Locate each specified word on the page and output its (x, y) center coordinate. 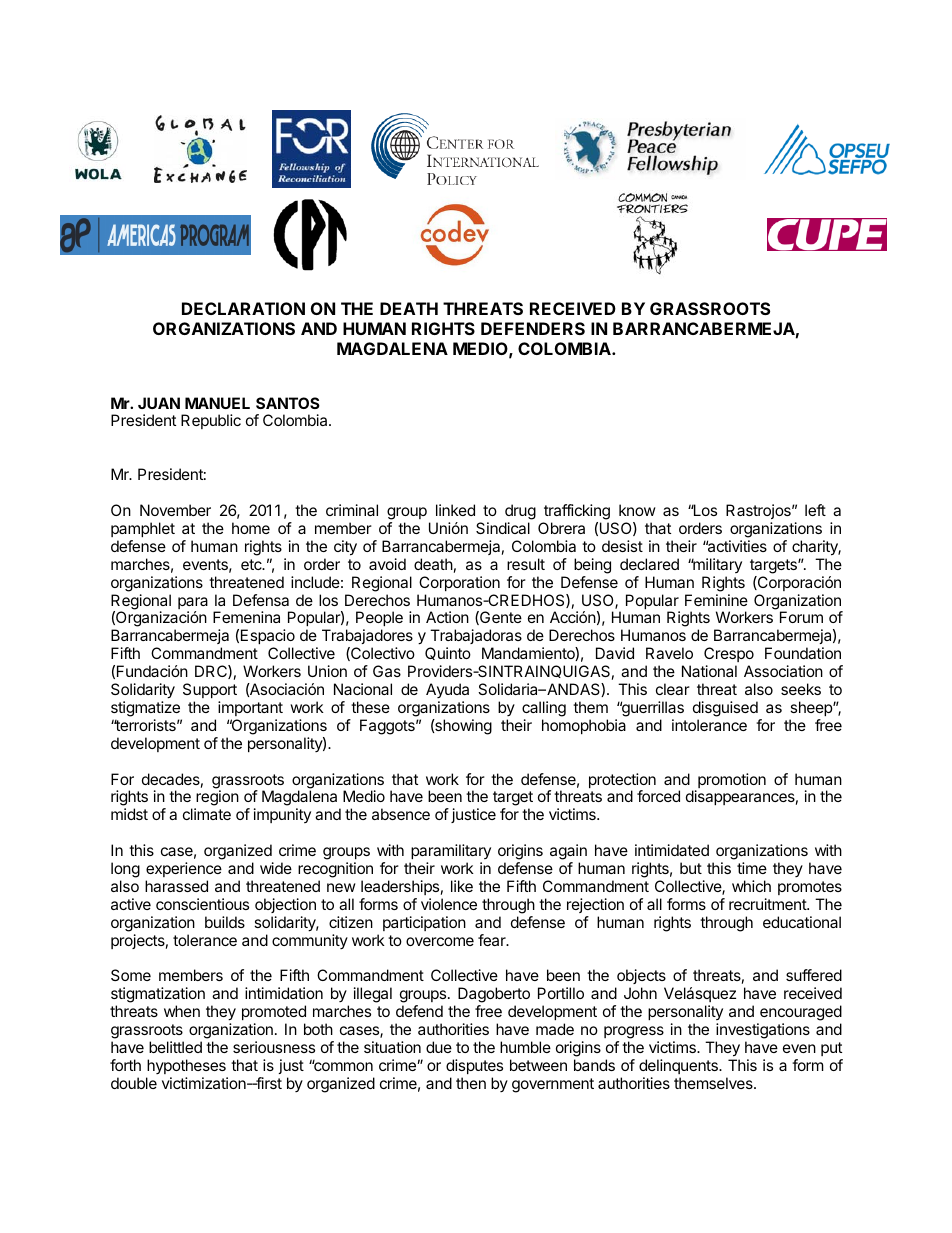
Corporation (459, 583)
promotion (731, 782)
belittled (175, 1047)
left (815, 510)
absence (401, 814)
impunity (282, 815)
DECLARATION (243, 308)
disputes (474, 1066)
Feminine (716, 600)
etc (252, 564)
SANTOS (288, 403)
